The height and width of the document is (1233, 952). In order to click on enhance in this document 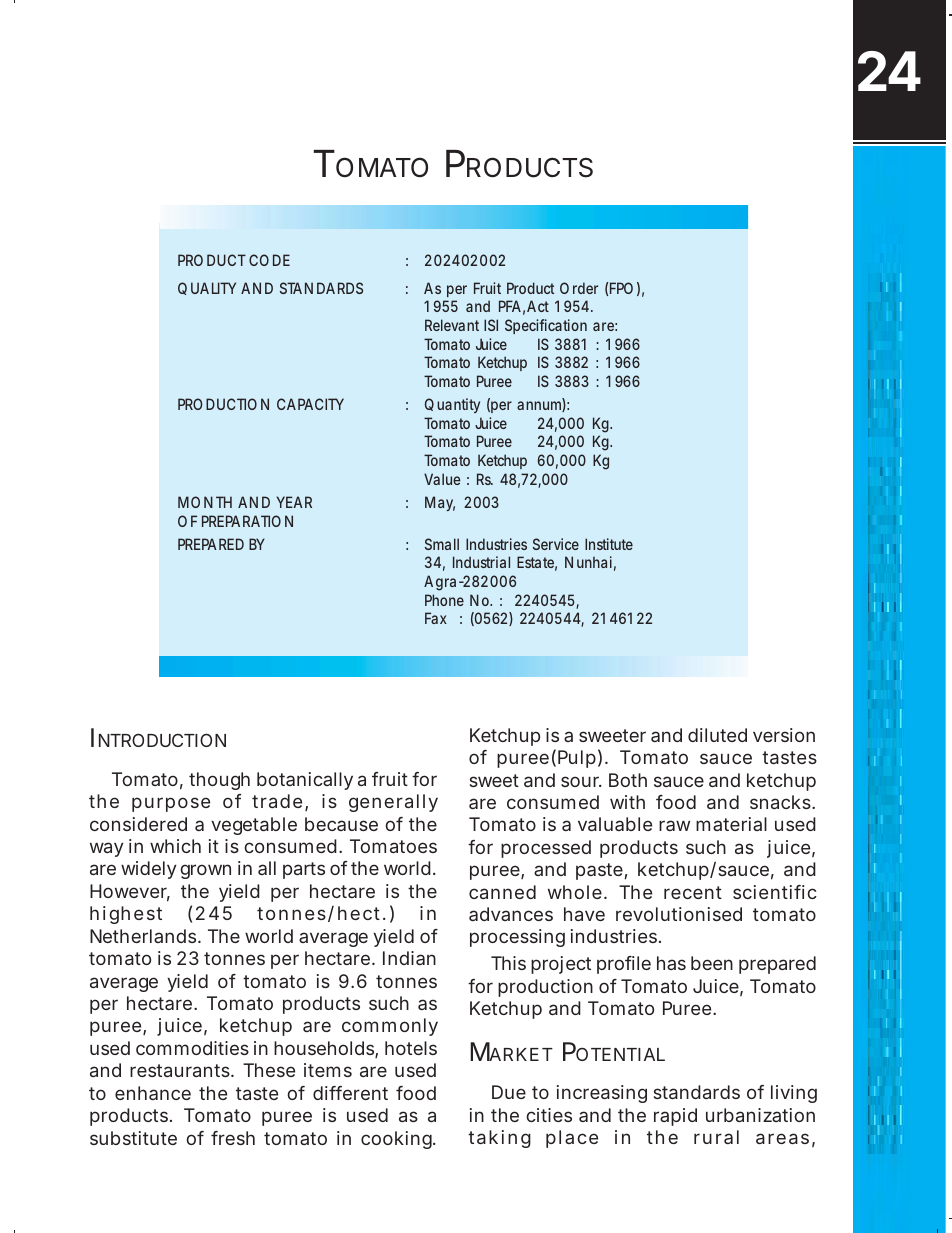, I will do `click(153, 1093)`.
